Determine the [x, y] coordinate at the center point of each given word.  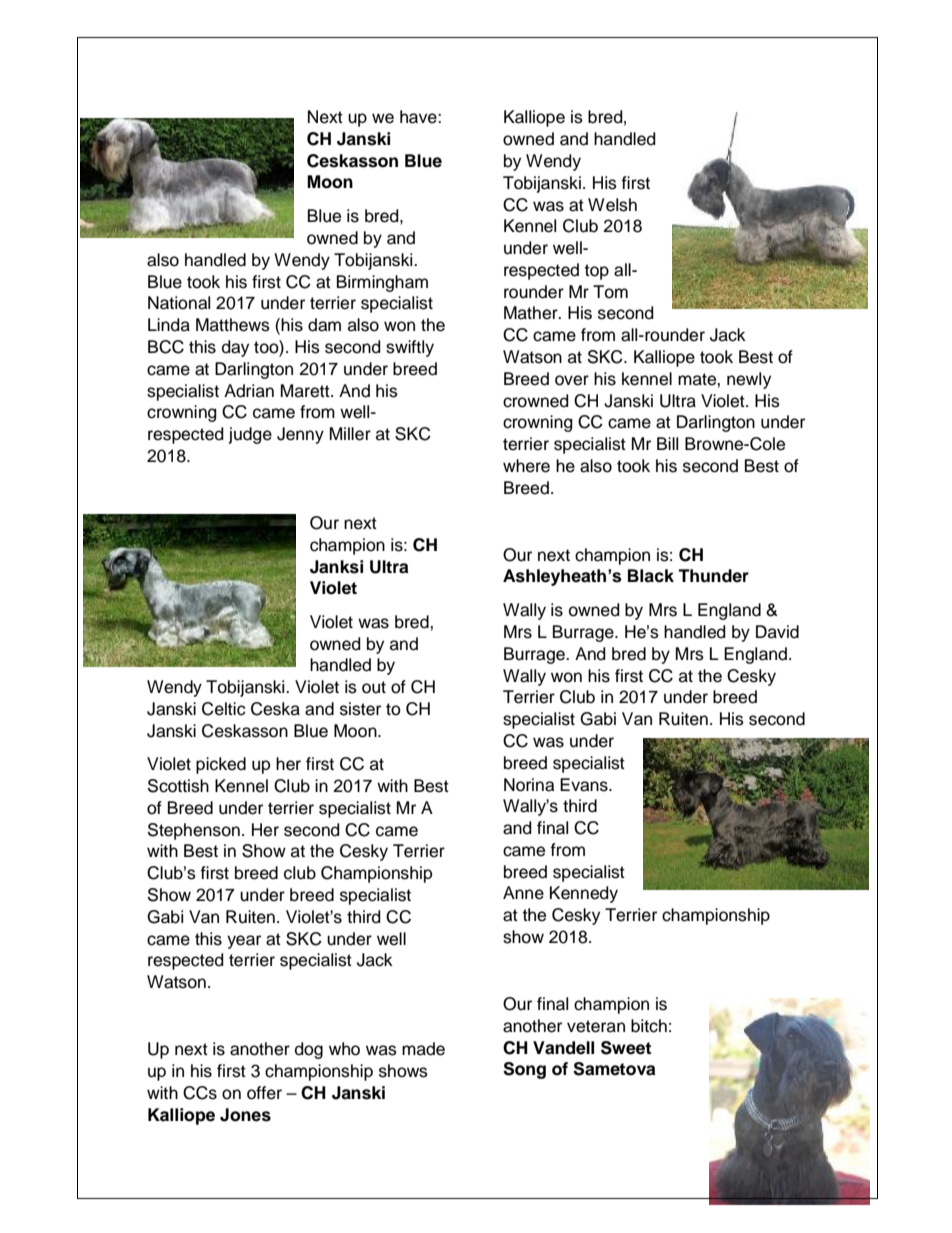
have [419, 117]
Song [524, 1070]
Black [651, 576]
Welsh [612, 205]
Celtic [223, 709]
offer [264, 1093]
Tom [610, 292]
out [374, 687]
